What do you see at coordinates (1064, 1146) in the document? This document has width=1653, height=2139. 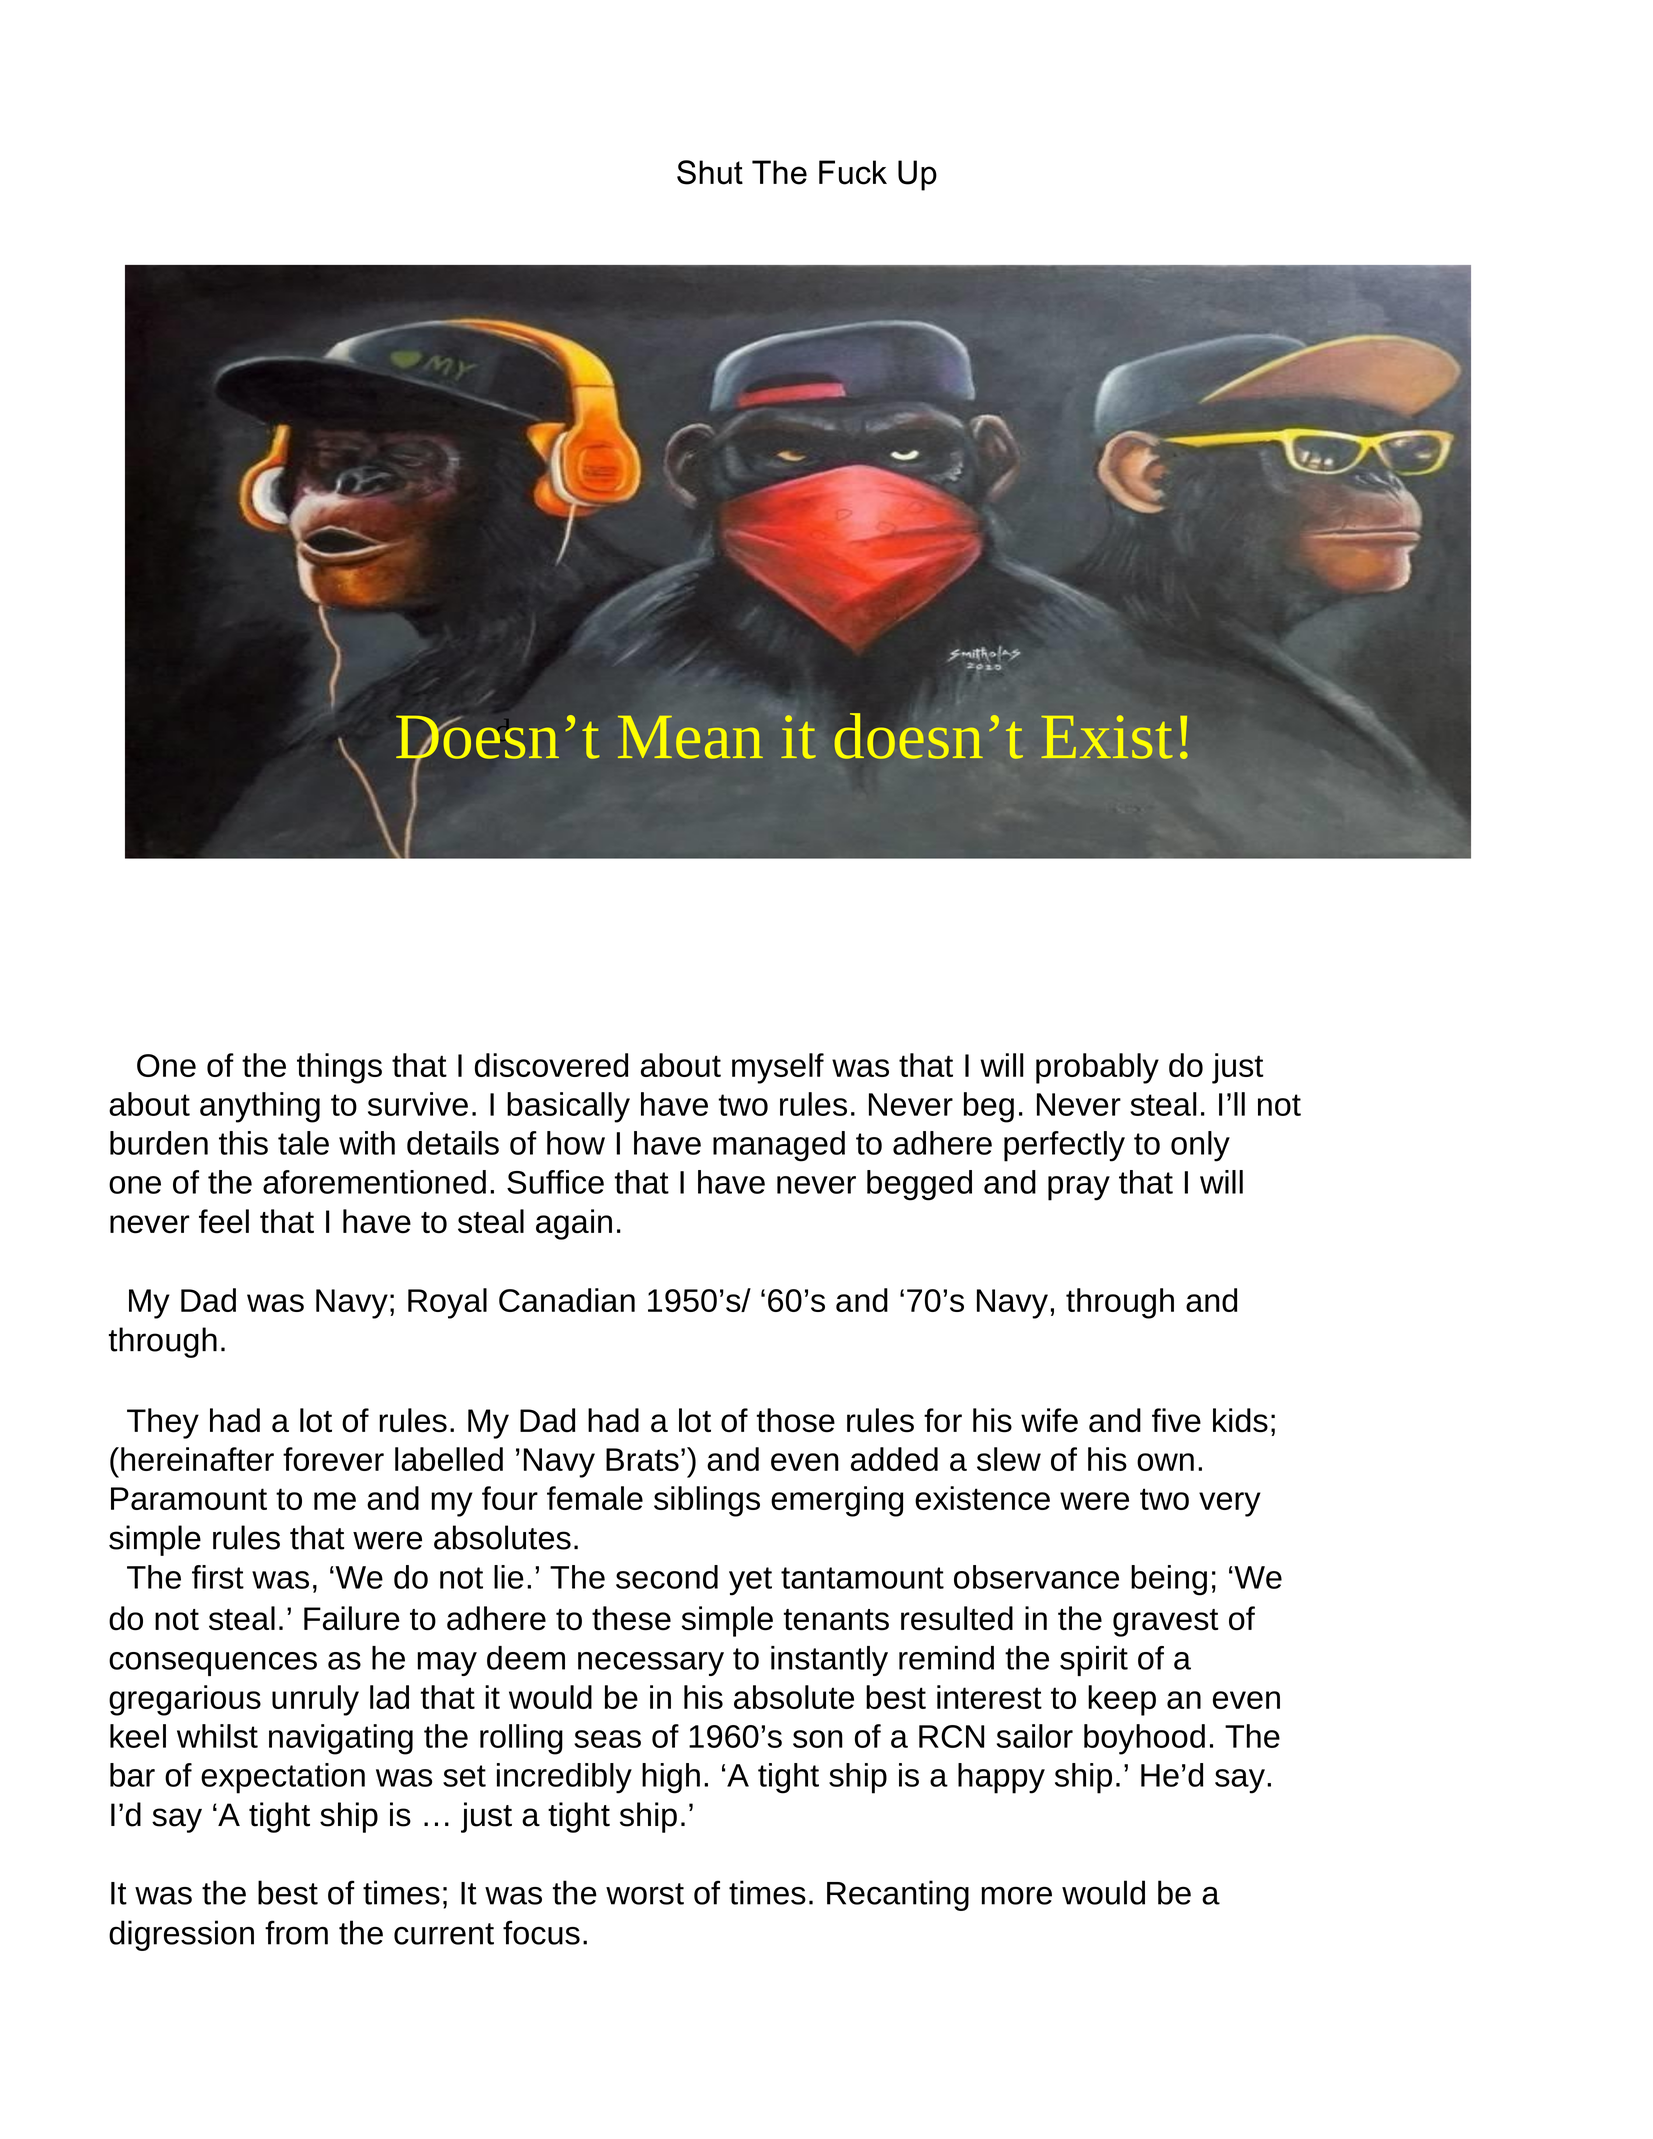 I see `perfectly` at bounding box center [1064, 1146].
